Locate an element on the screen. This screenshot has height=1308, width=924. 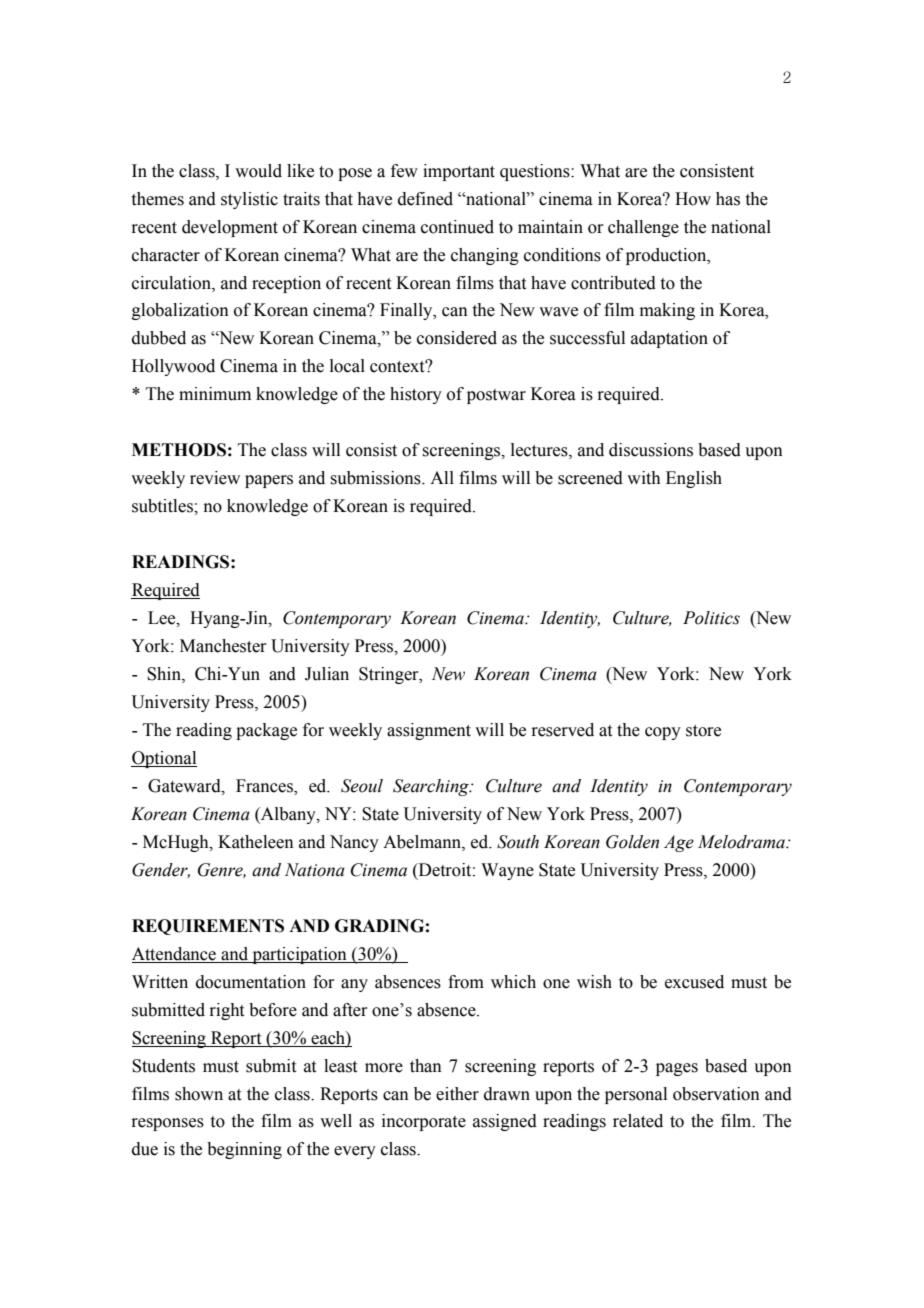
defined is located at coordinates (425, 199).
